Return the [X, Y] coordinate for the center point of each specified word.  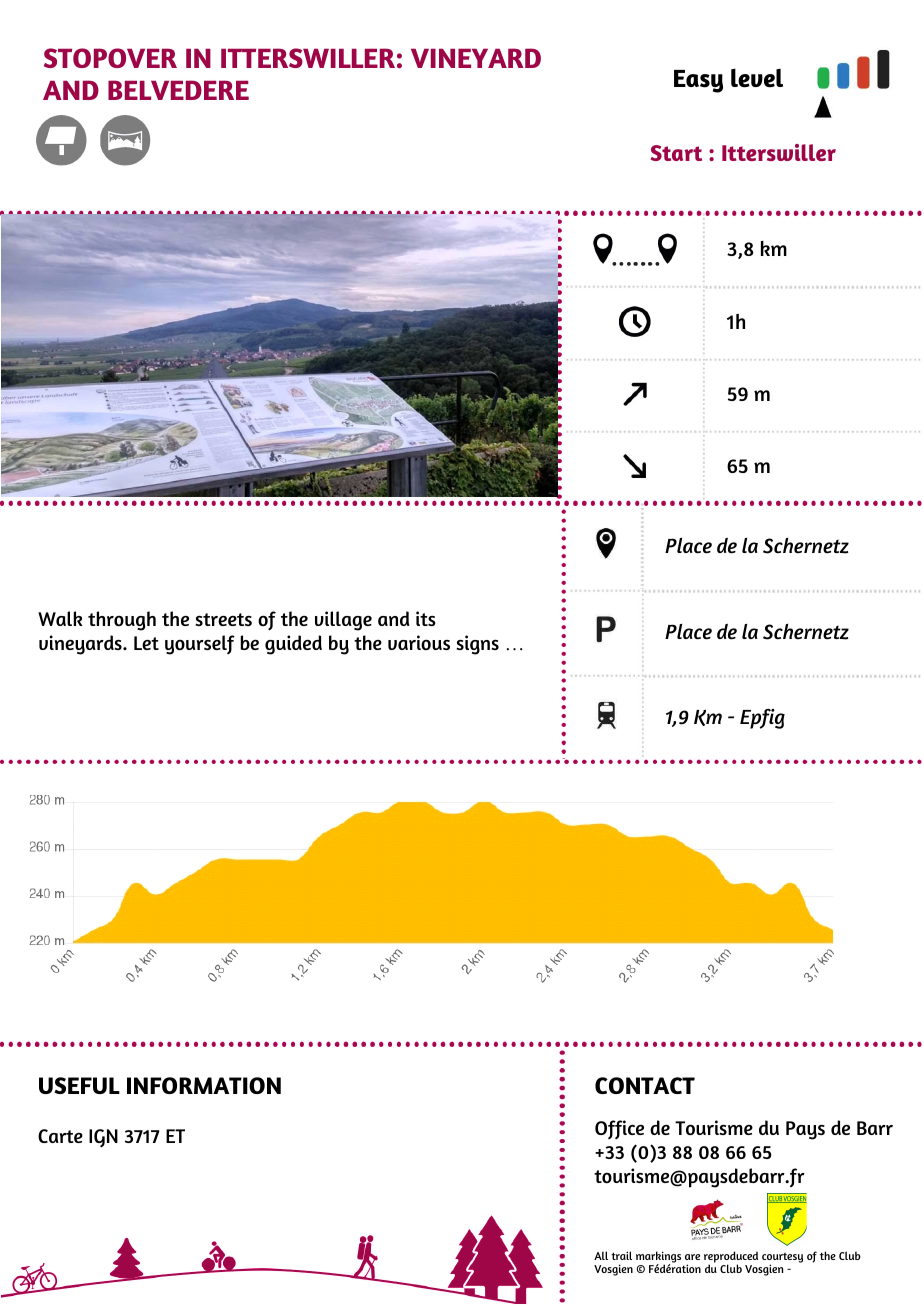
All [601, 1255]
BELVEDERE [178, 90]
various [419, 642]
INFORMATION [204, 1085]
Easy [698, 81]
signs [477, 645]
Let [146, 643]
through [122, 621]
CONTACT [645, 1085]
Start [676, 153]
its [426, 618]
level [757, 78]
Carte [60, 1136]
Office [619, 1129]
